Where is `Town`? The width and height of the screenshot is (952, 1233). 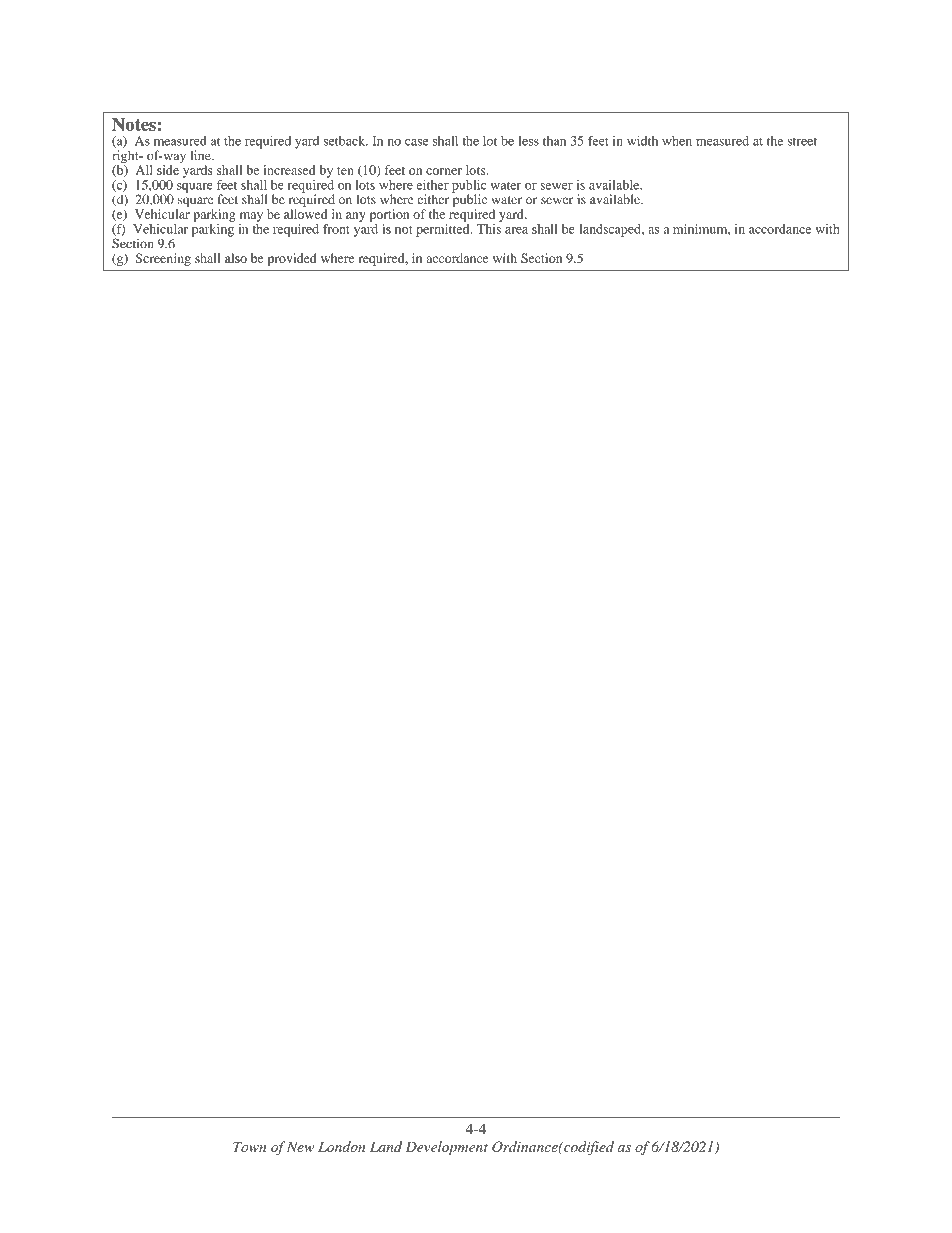
Town is located at coordinates (249, 1146).
